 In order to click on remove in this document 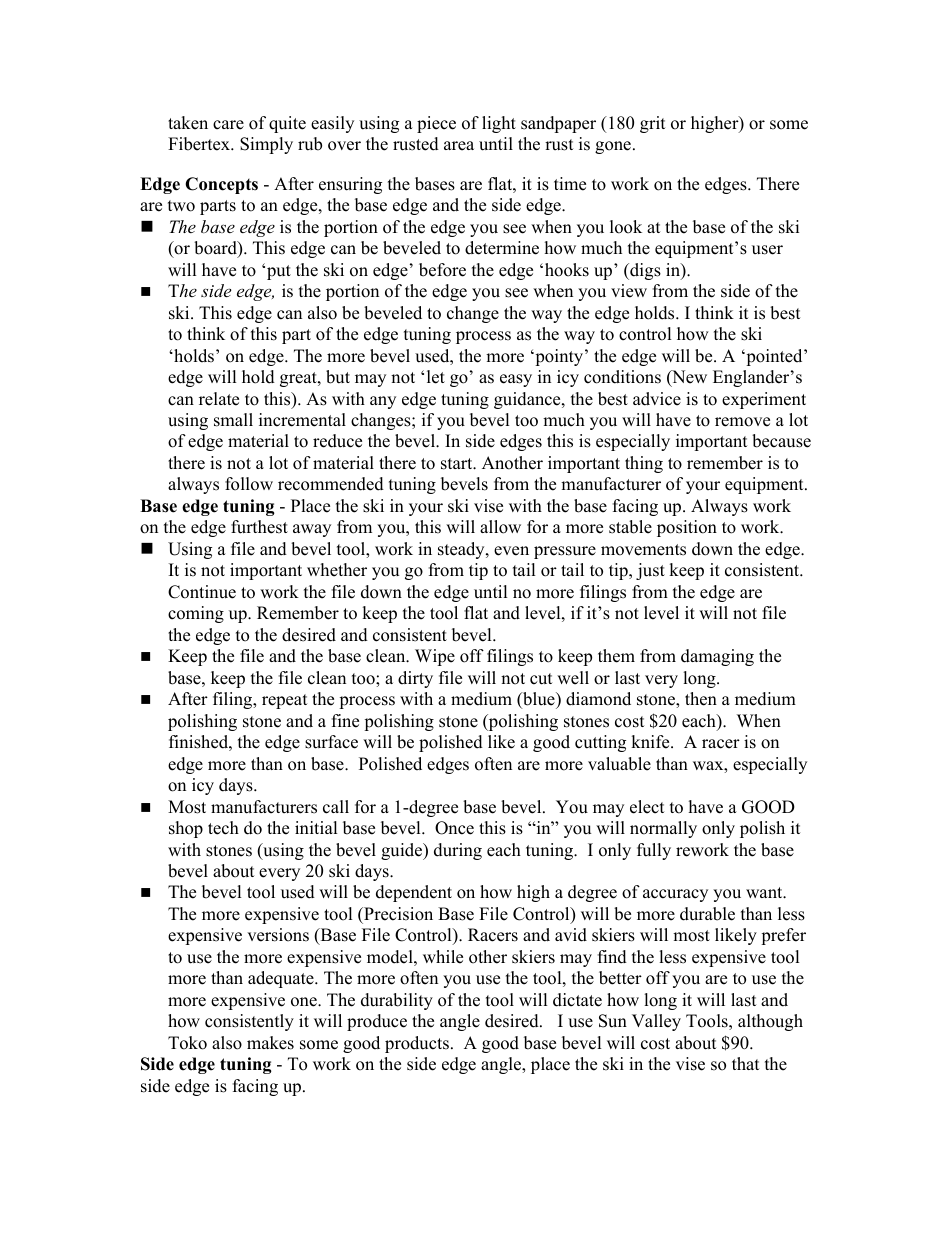, I will do `click(742, 422)`.
